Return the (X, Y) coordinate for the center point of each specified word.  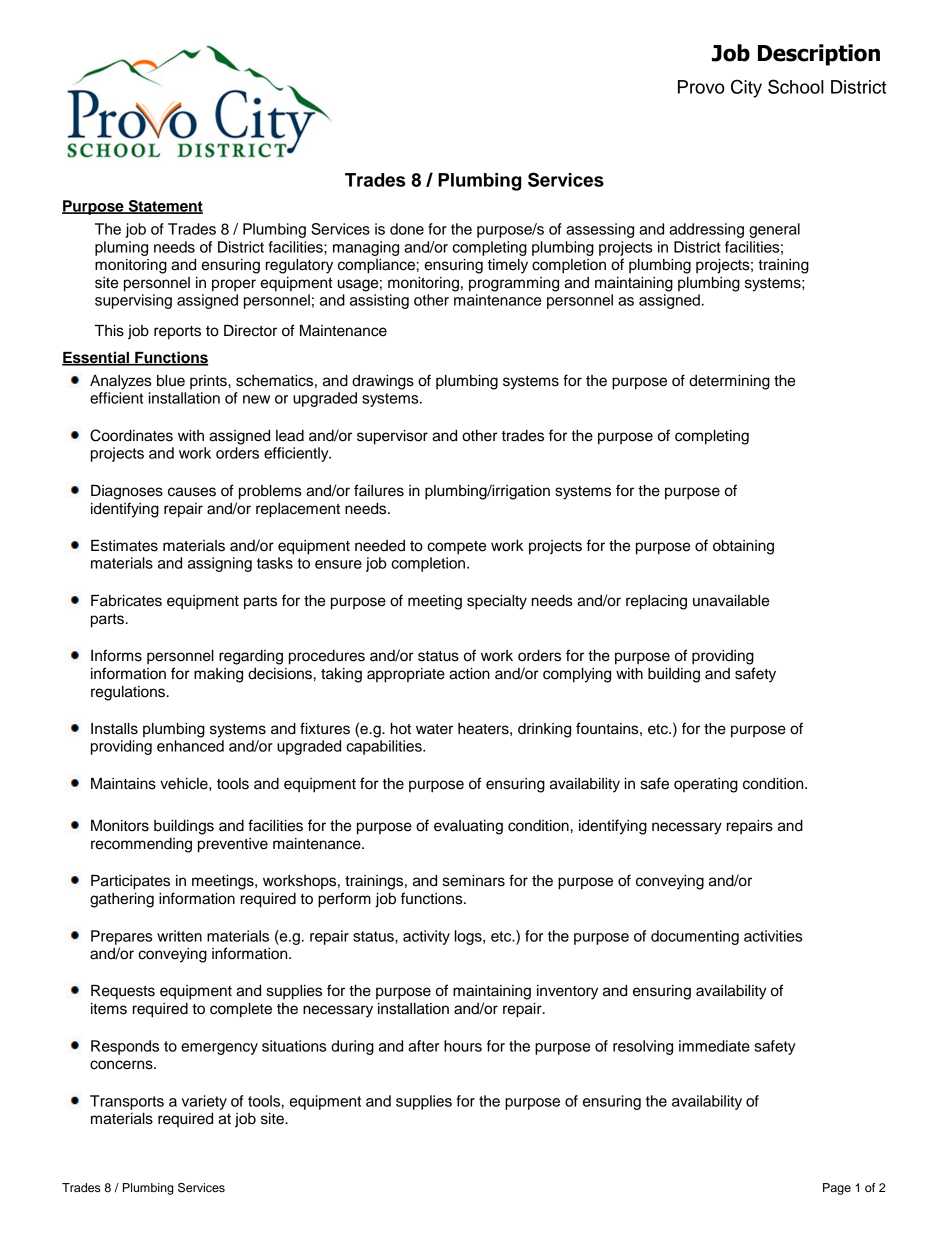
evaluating (468, 827)
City (746, 88)
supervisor (392, 437)
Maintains (123, 784)
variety (204, 1102)
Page (837, 1189)
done (407, 229)
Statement (164, 207)
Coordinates (131, 435)
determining (729, 382)
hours (463, 1046)
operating (706, 785)
